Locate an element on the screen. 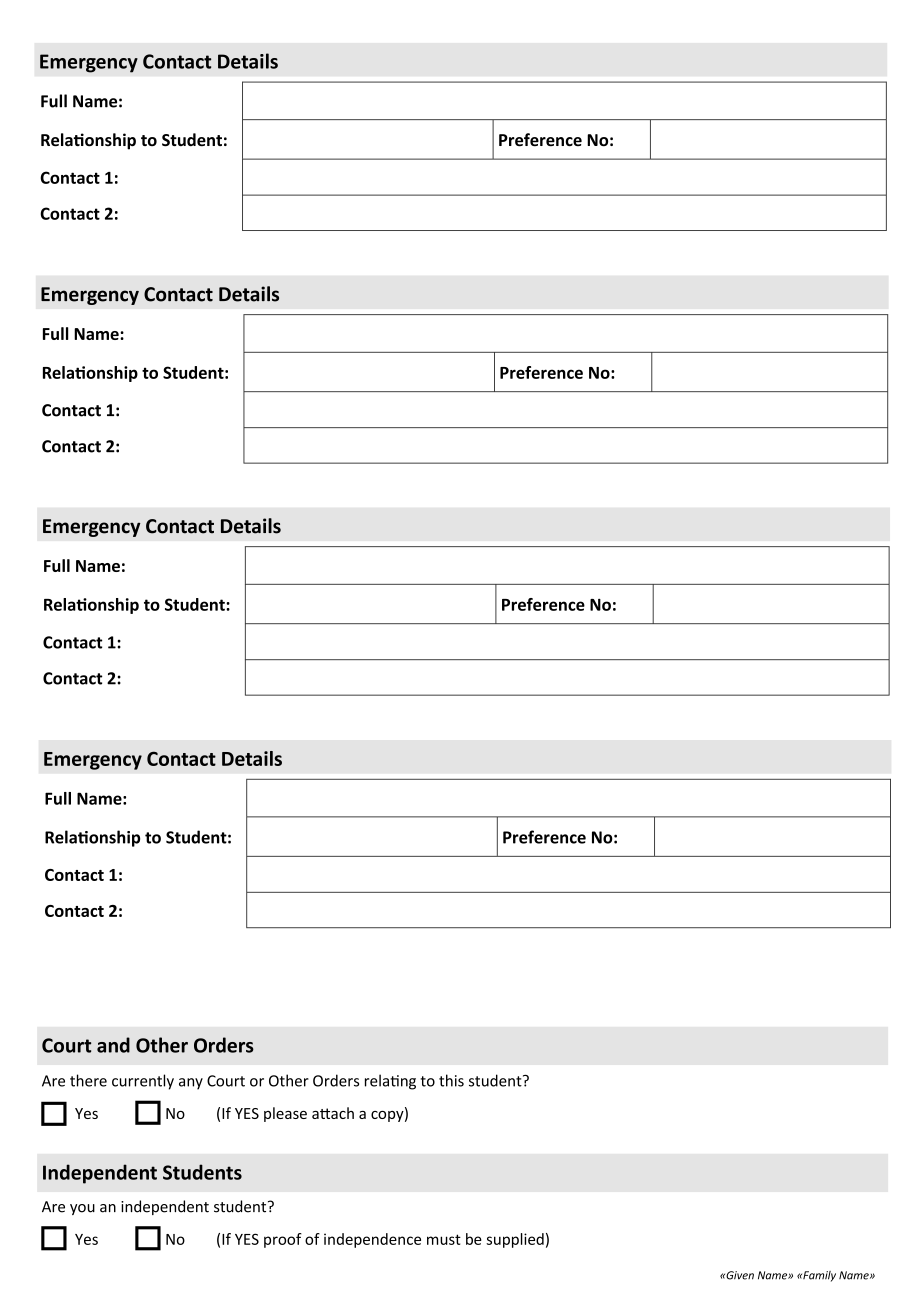 The height and width of the screenshot is (1308, 924). must is located at coordinates (444, 1239).
